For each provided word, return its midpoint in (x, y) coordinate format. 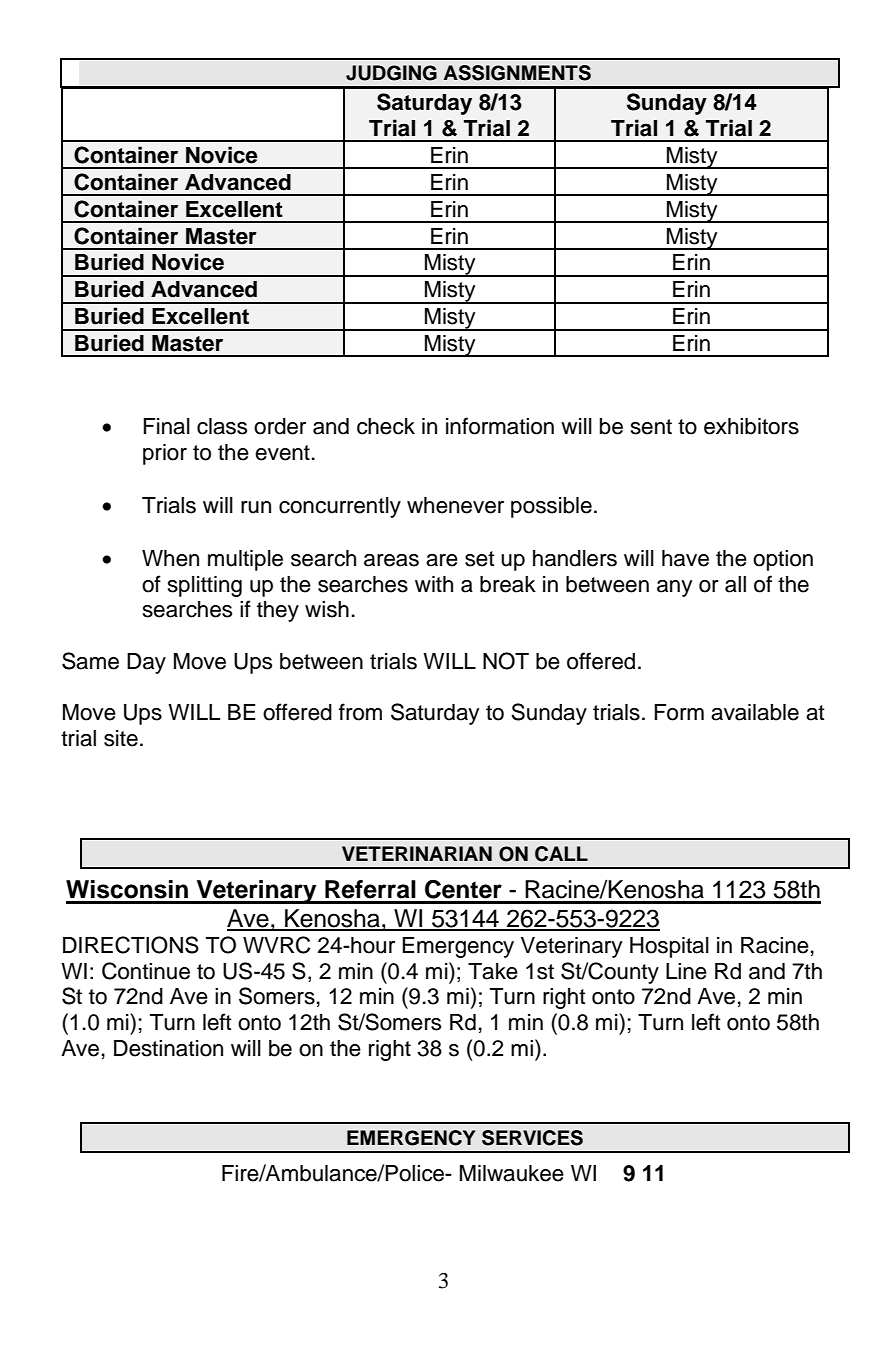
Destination (168, 1048)
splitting (205, 586)
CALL (561, 854)
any (674, 588)
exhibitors (751, 426)
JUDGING (391, 73)
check (386, 426)
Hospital (669, 947)
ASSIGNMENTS (517, 73)
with (434, 584)
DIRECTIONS (131, 945)
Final (166, 426)
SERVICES (532, 1138)
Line (686, 971)
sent (651, 427)
